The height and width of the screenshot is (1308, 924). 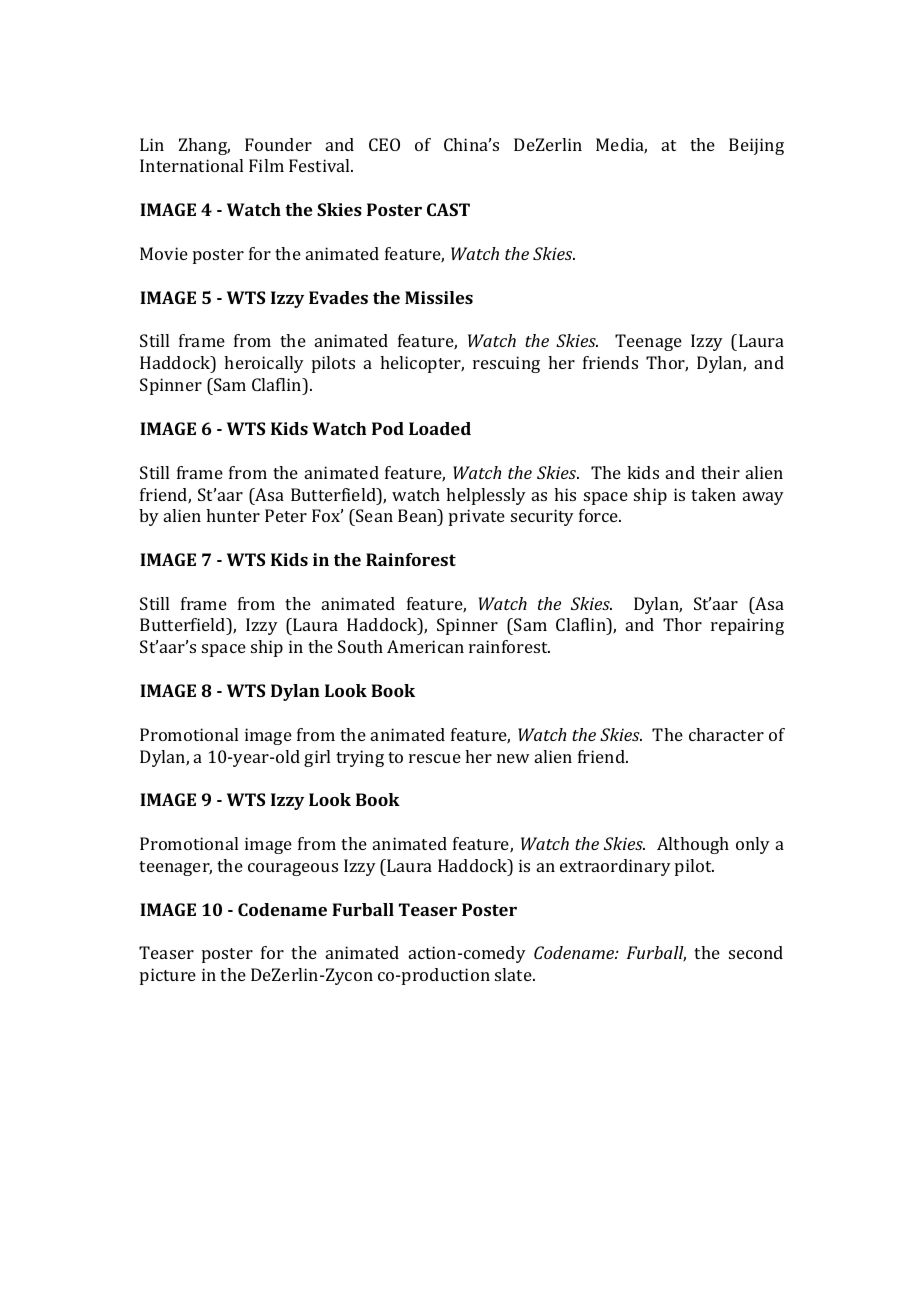 What do you see at coordinates (266, 165) in the screenshot?
I see `Film` at bounding box center [266, 165].
